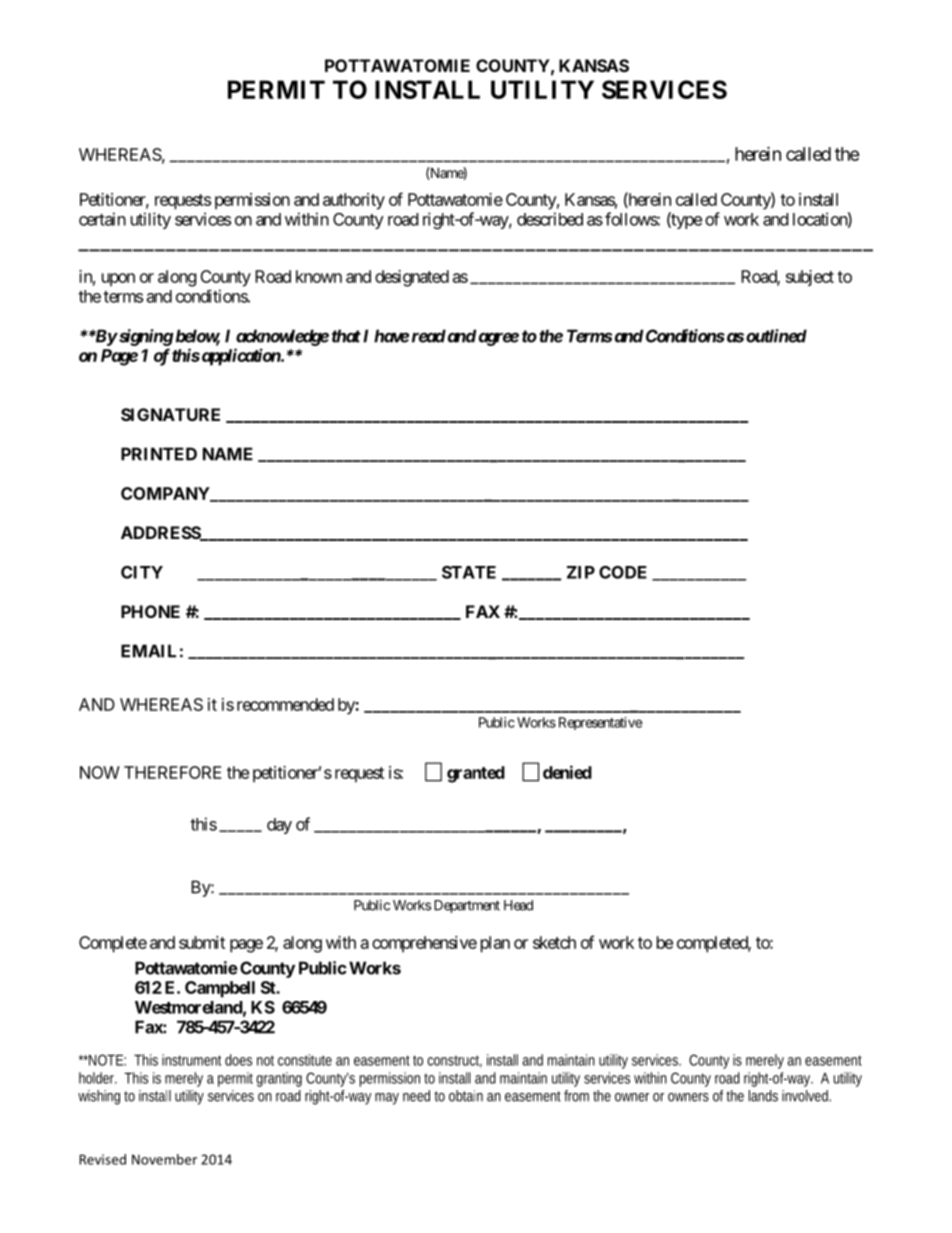 The width and height of the screenshot is (952, 1233). I want to click on CODE, so click(623, 572).
